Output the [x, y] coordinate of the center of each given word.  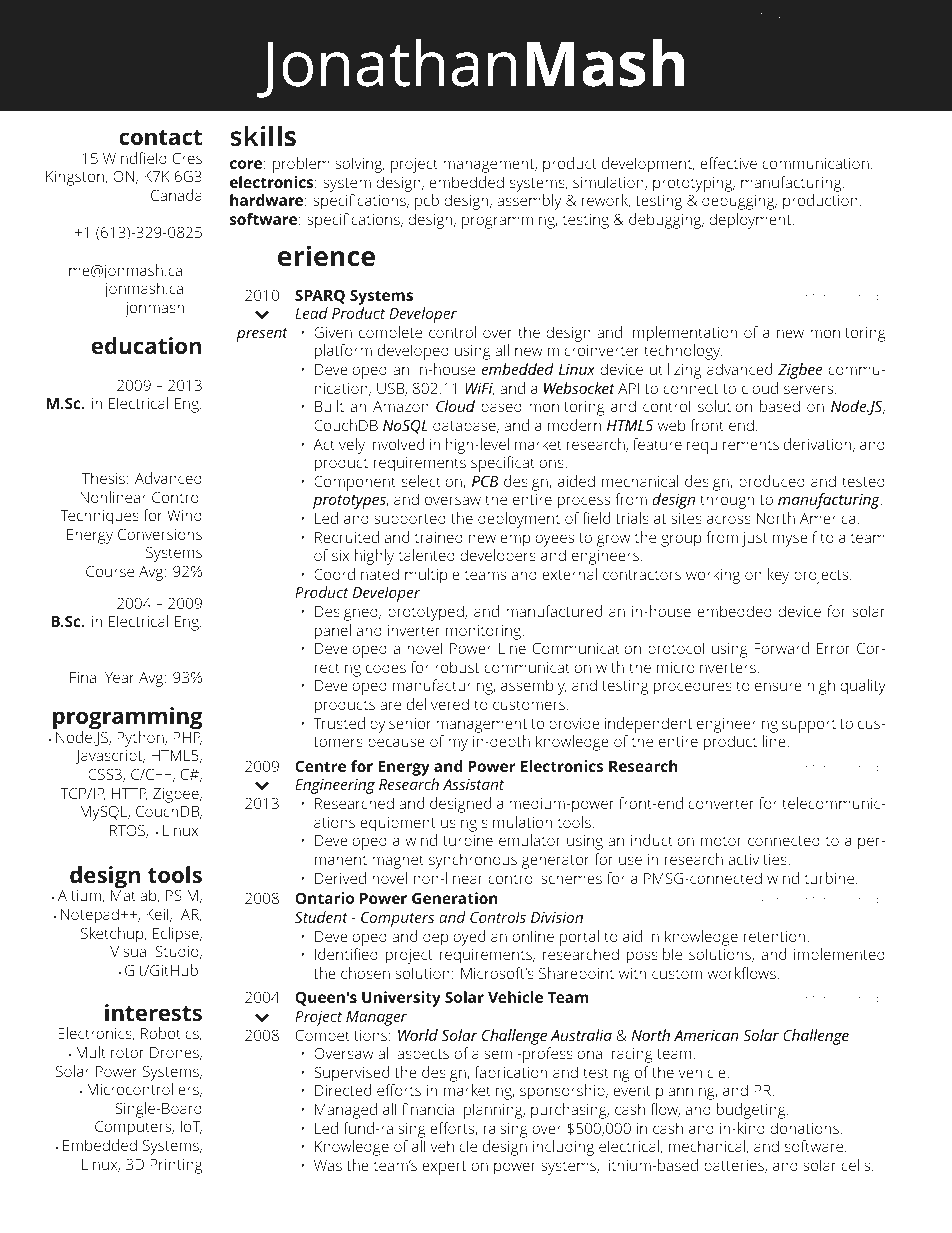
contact [160, 137]
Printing [176, 1166]
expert [444, 1168]
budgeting [752, 1111]
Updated [775, 16]
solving [360, 165]
